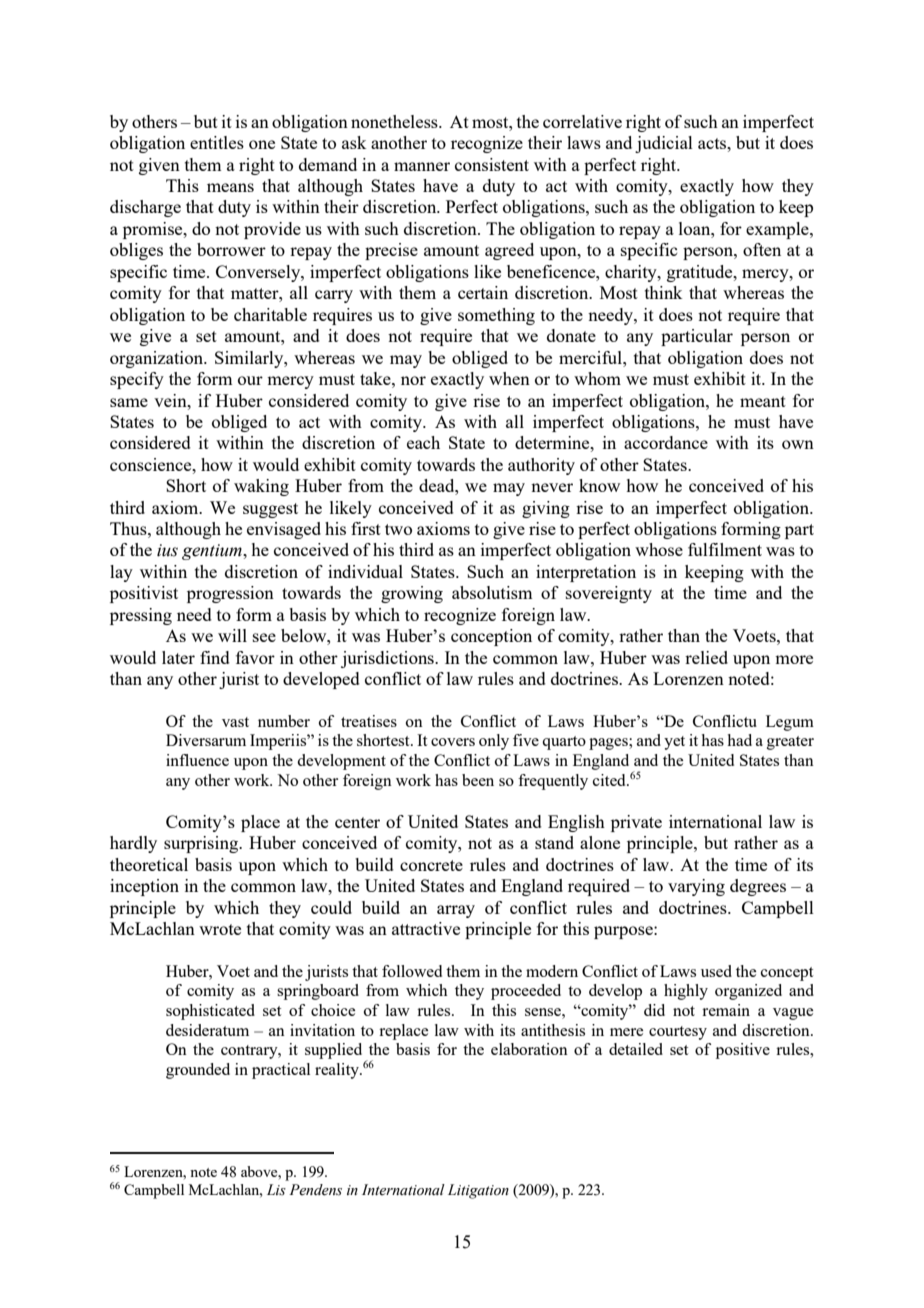 This page has height=1308, width=924. I want to click on Litigation, so click(478, 1191).
